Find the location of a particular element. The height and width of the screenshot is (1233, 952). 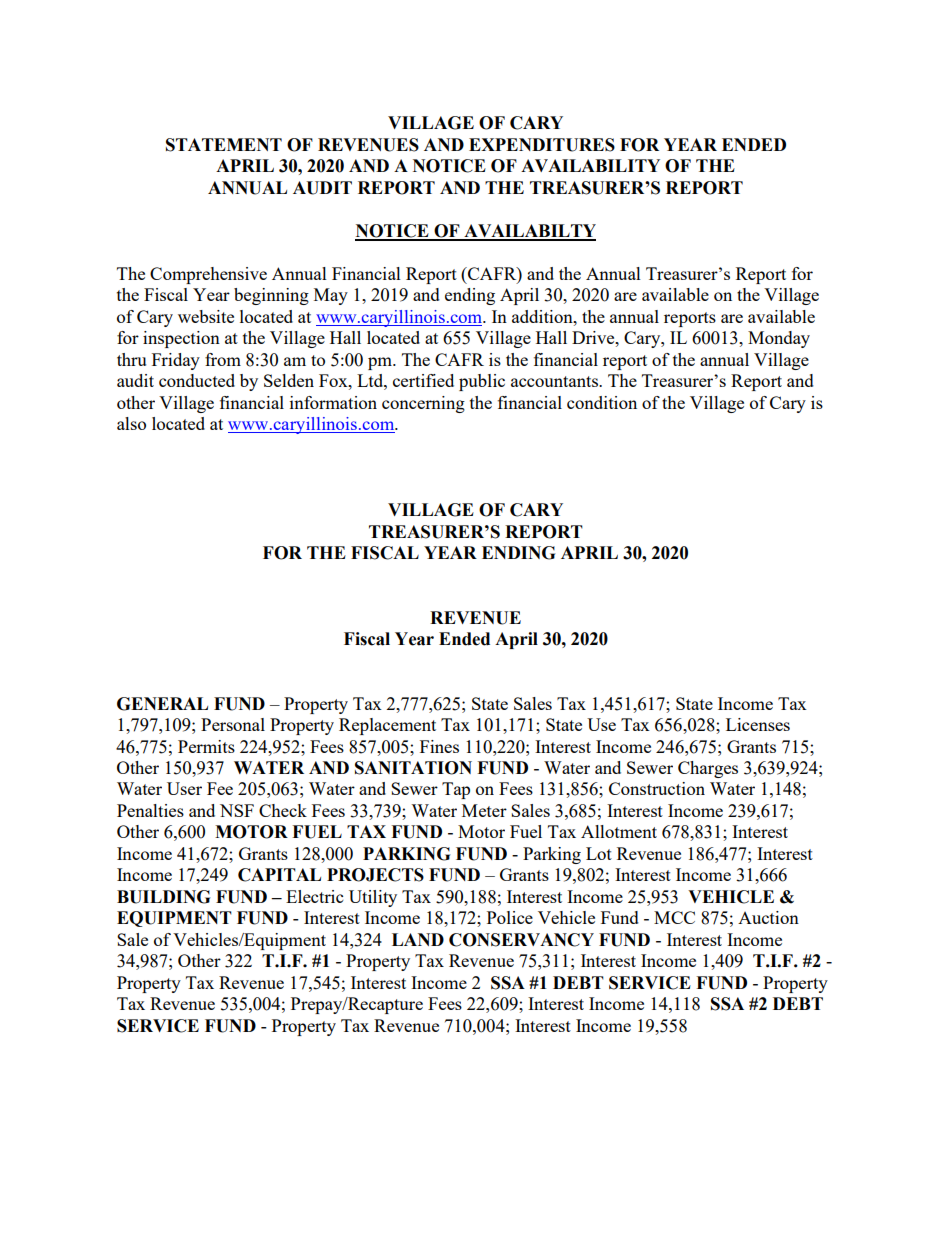

concerning is located at coordinates (423, 404).
